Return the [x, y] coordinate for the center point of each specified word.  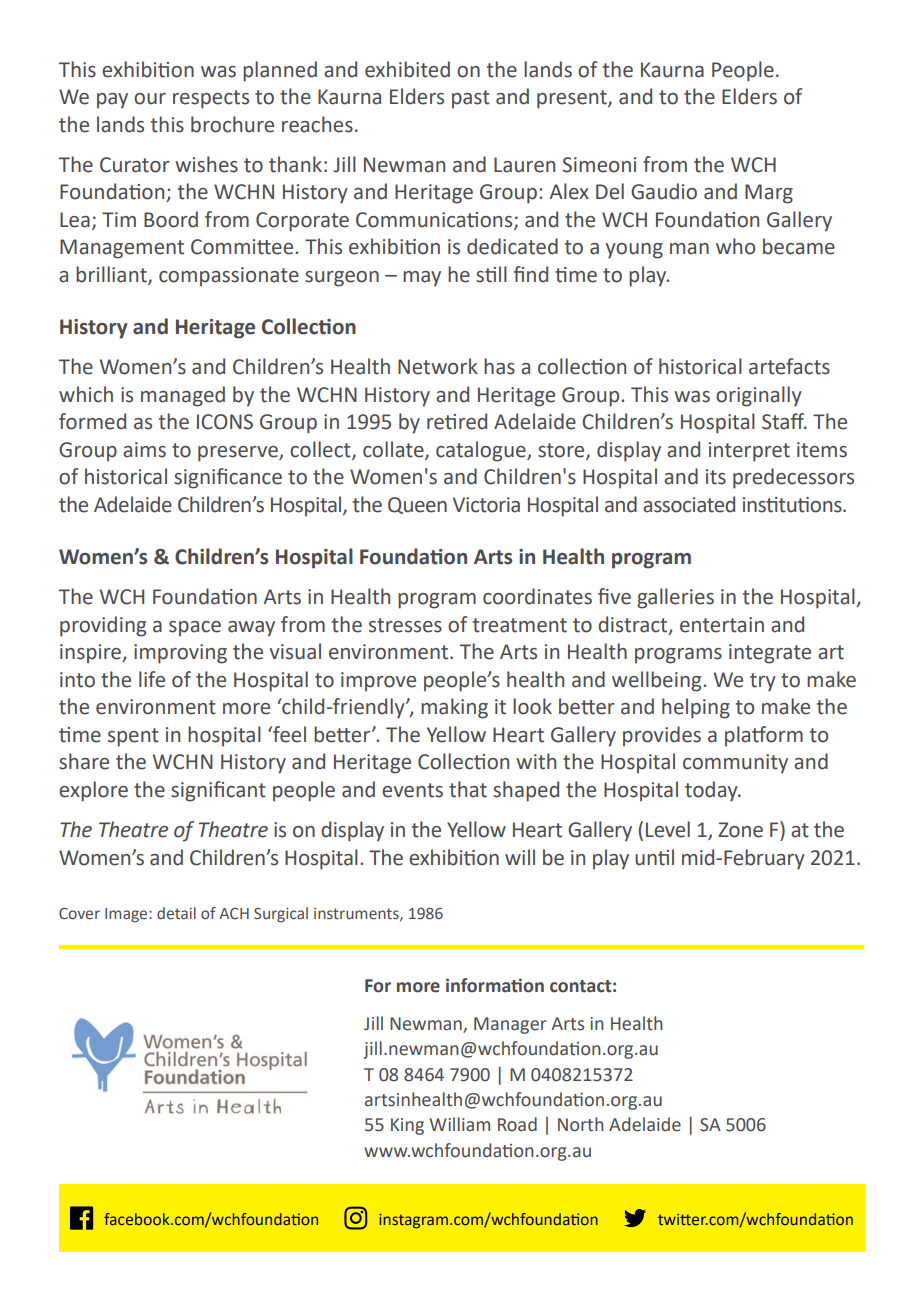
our [150, 99]
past [471, 99]
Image [127, 915]
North [581, 1124]
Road [517, 1124]
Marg [769, 194]
